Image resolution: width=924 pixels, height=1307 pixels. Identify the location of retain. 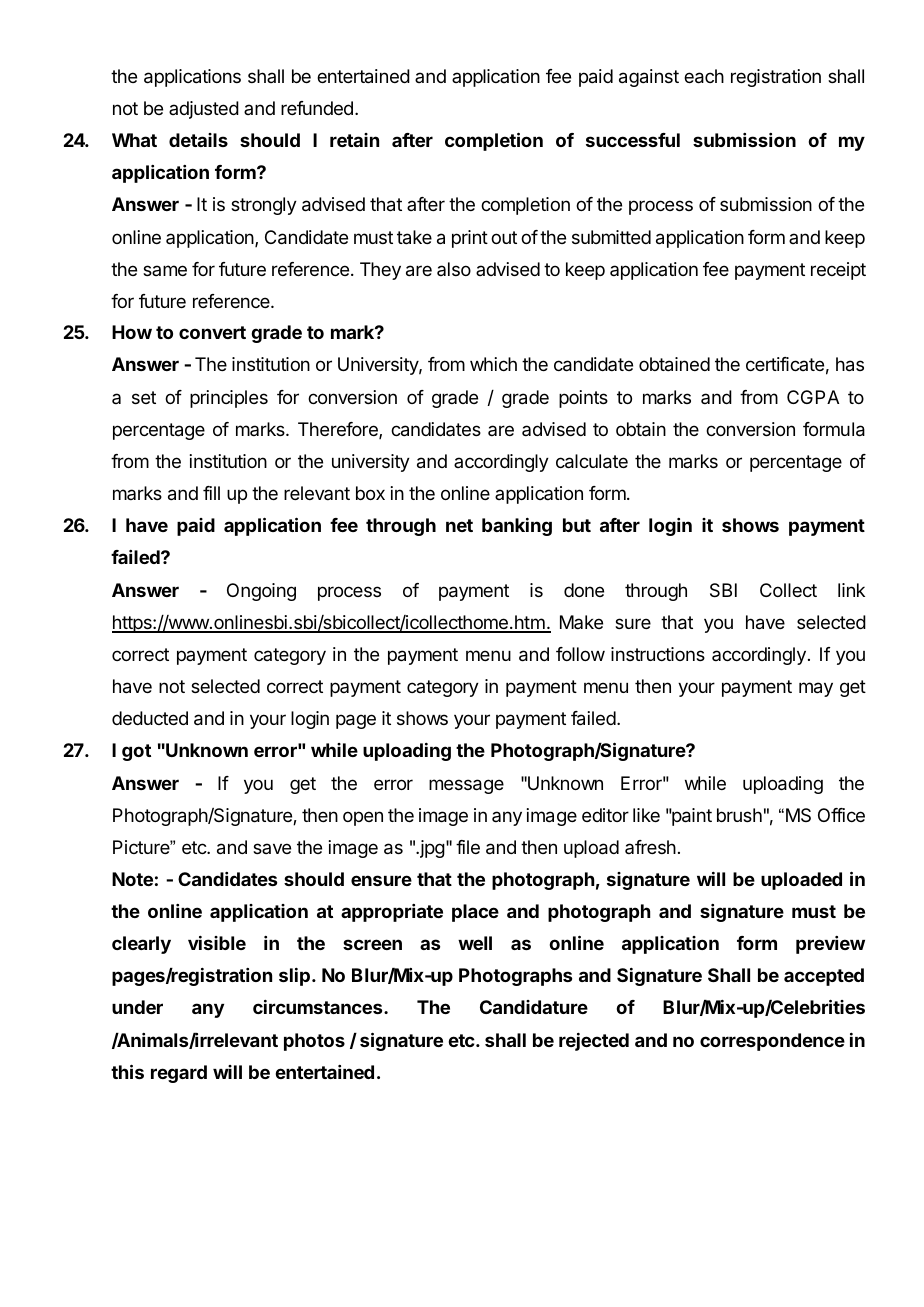
(354, 140).
